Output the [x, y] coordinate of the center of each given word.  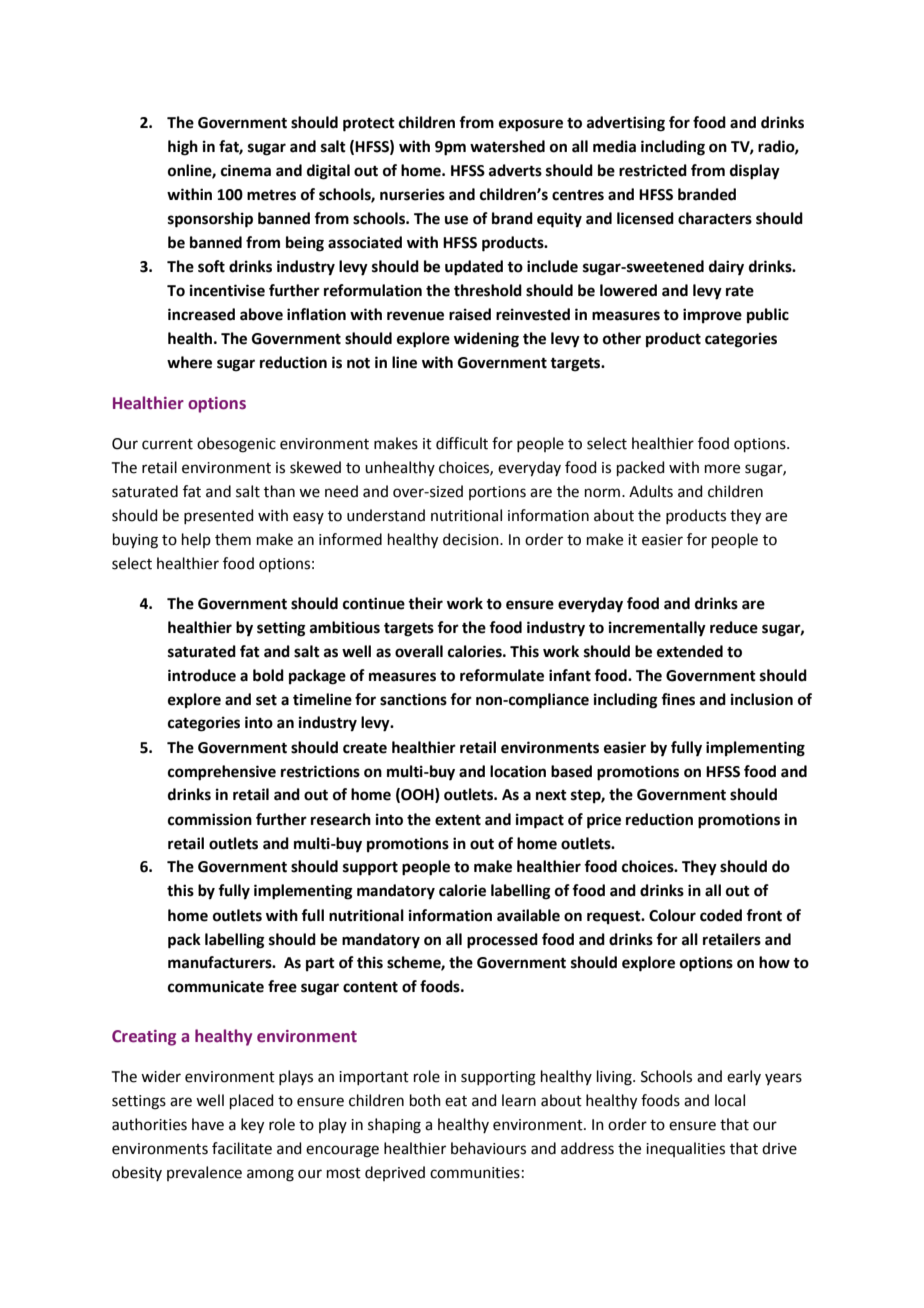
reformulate [502, 675]
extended [690, 651]
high [183, 148]
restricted [653, 170]
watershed [507, 146]
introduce [202, 675]
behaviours [488, 1148]
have [208, 1124]
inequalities [685, 1149]
